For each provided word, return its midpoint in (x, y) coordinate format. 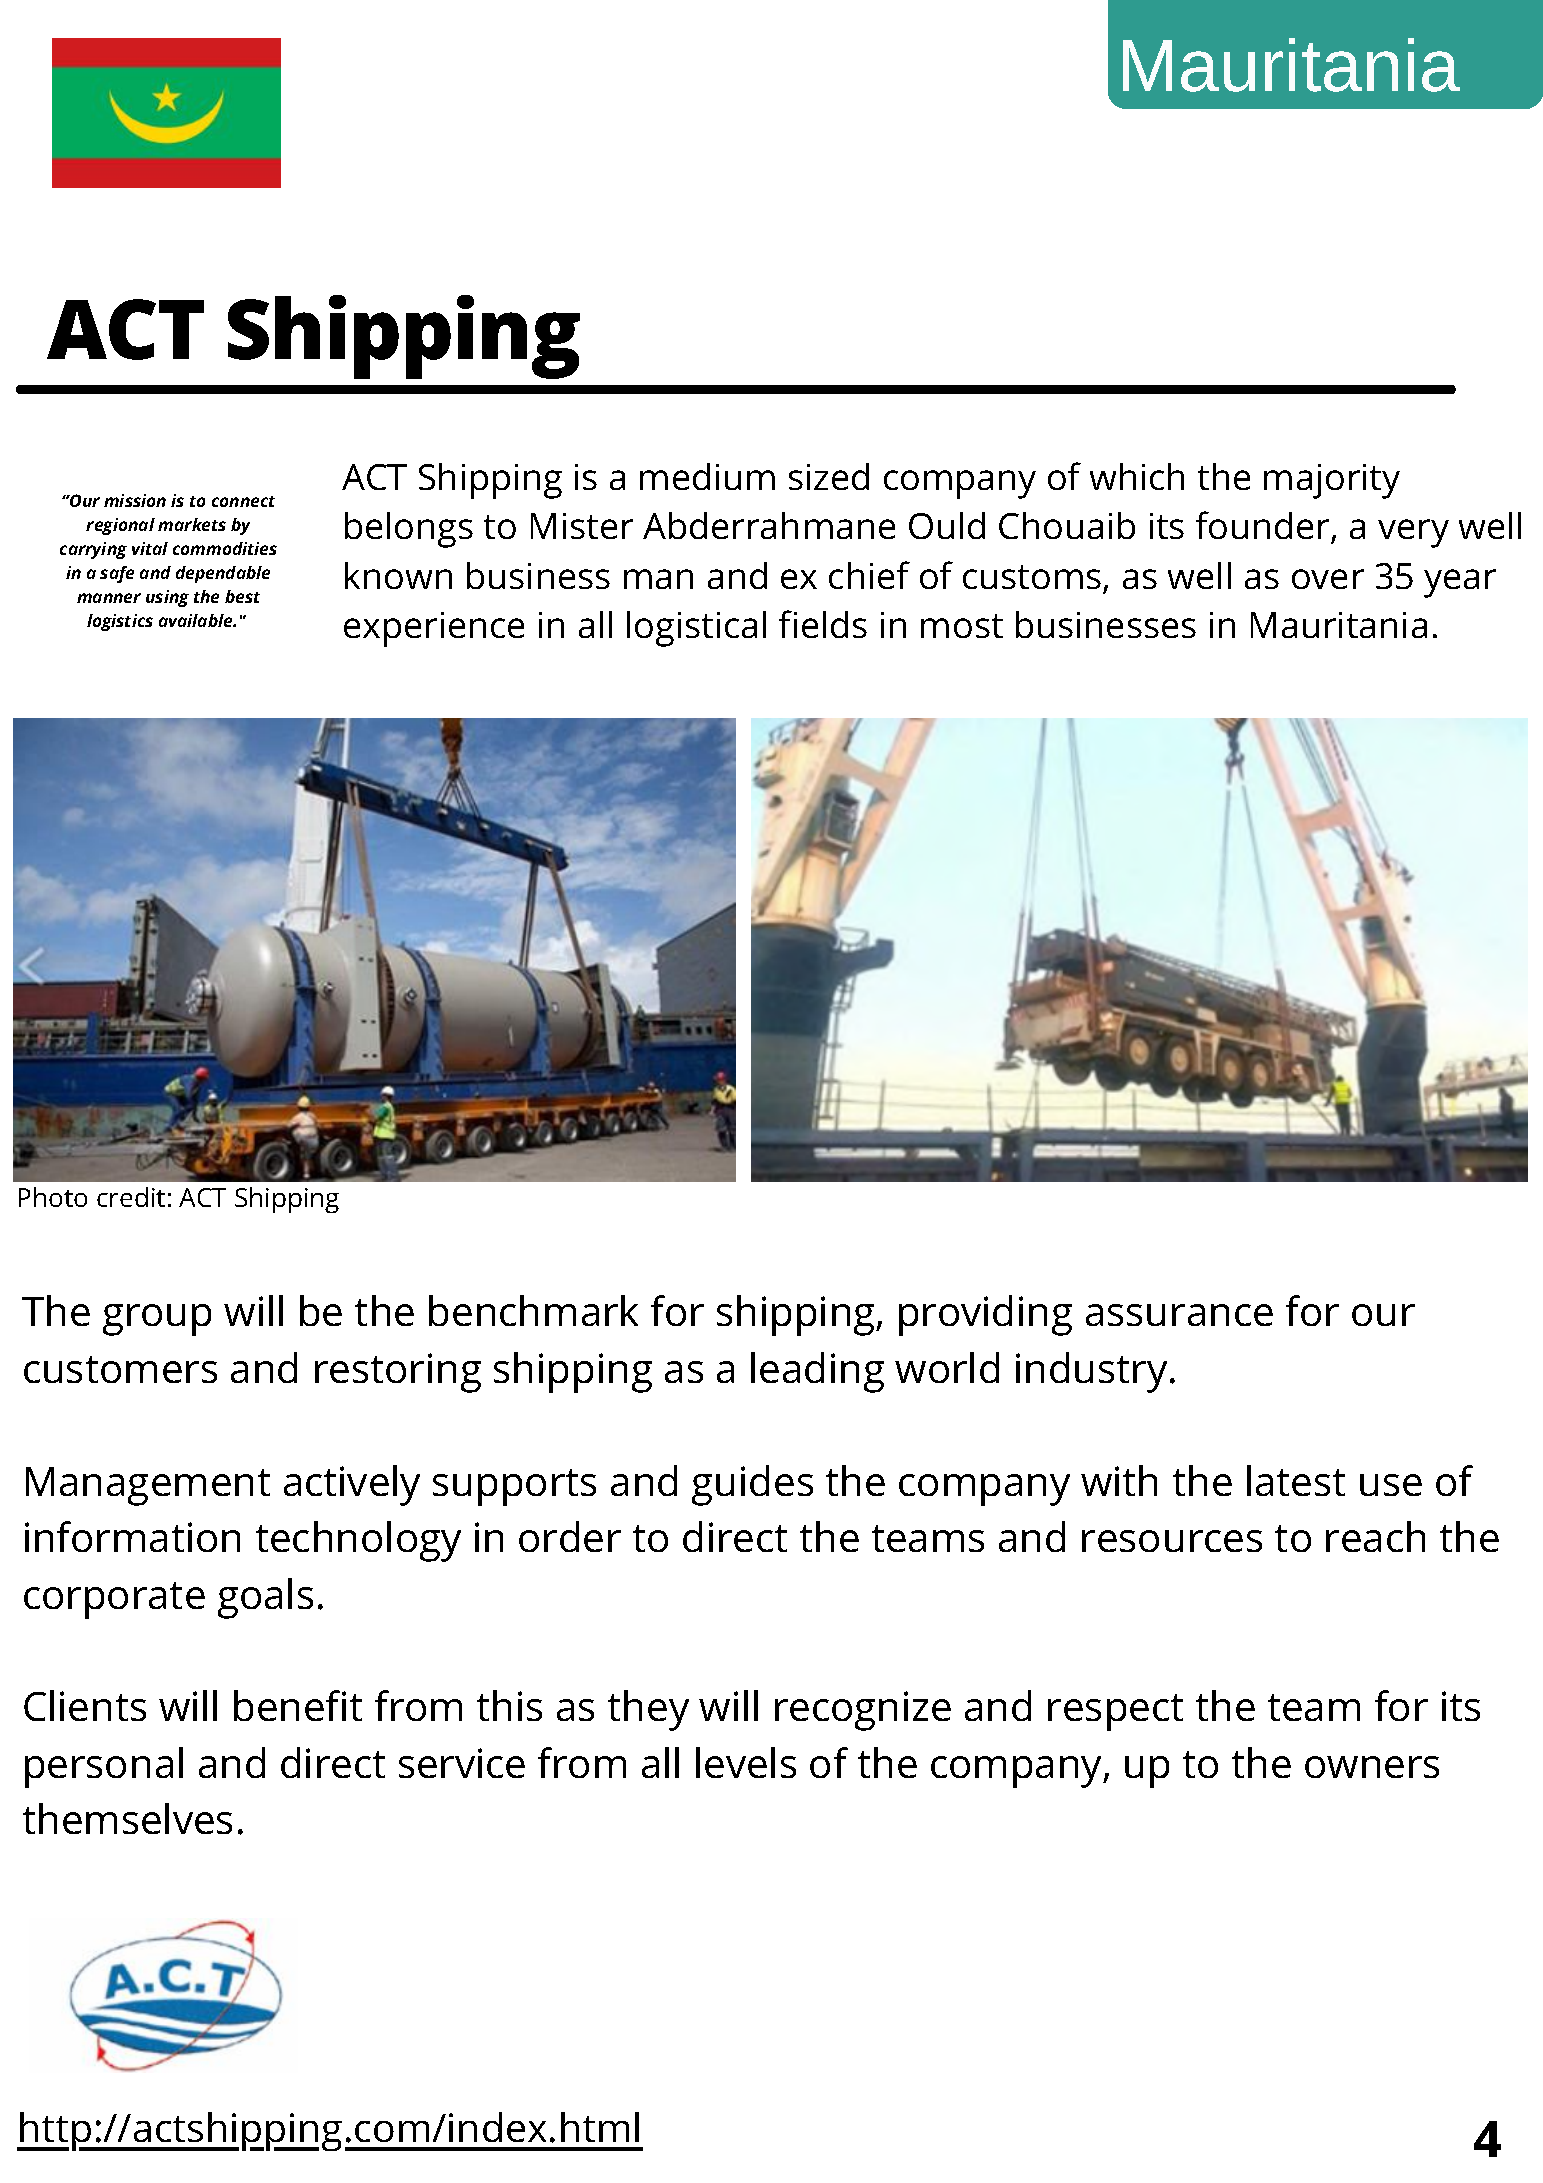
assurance (1179, 1315)
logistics (120, 622)
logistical (696, 629)
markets (192, 524)
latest (1296, 1480)
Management (148, 1486)
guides (752, 1485)
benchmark (533, 1310)
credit (131, 1197)
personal (104, 1767)
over (1328, 579)
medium (707, 476)
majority (1332, 481)
